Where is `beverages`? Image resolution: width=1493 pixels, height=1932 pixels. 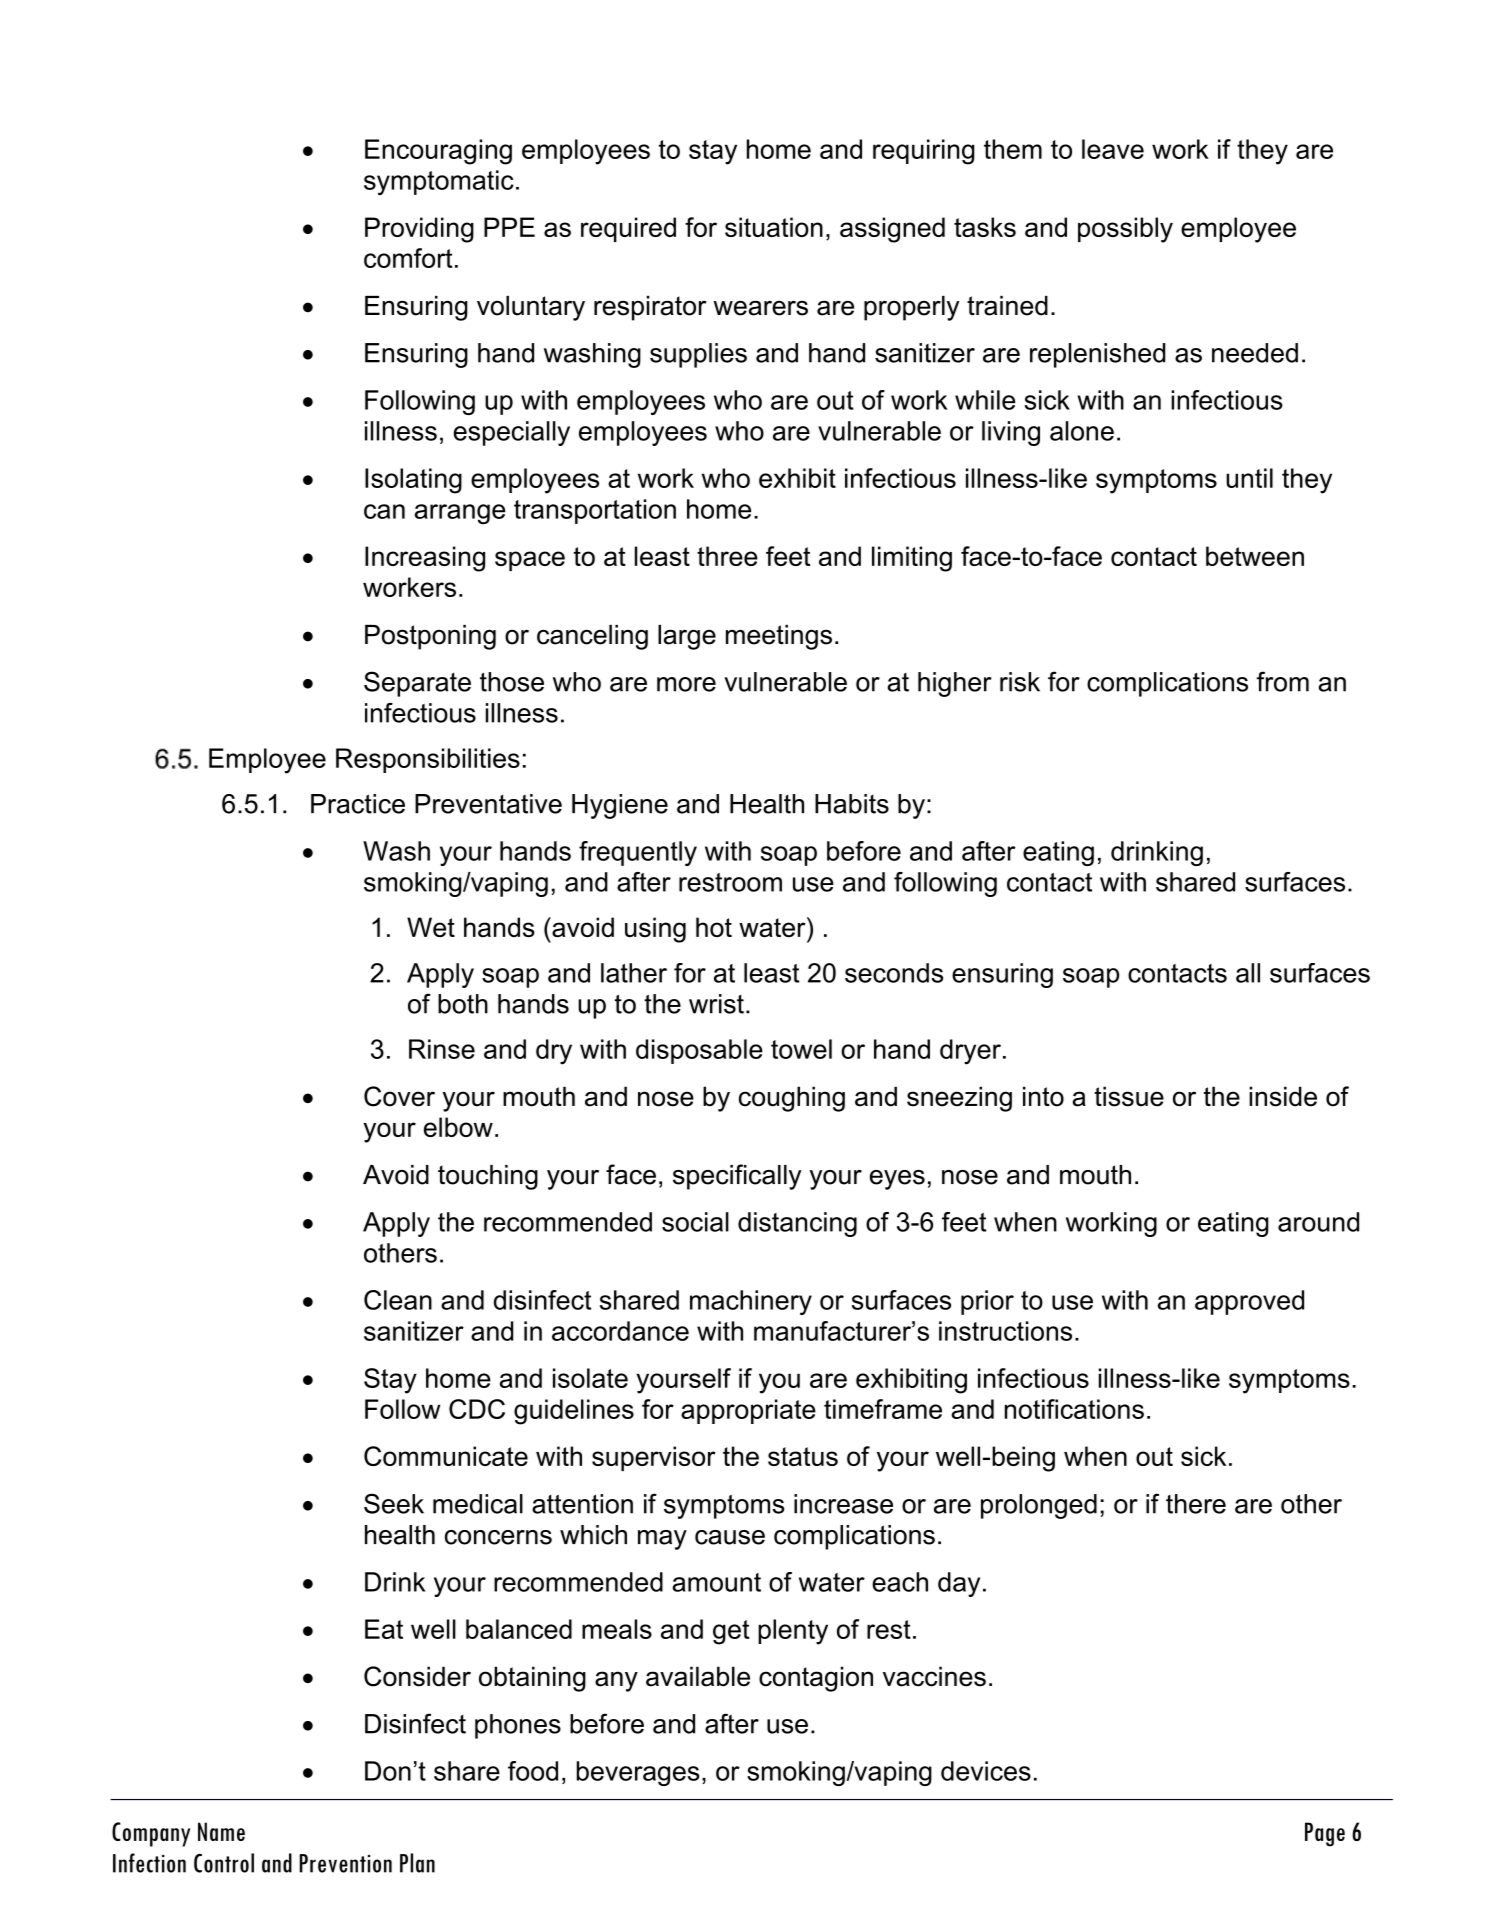
beverages is located at coordinates (638, 1773).
